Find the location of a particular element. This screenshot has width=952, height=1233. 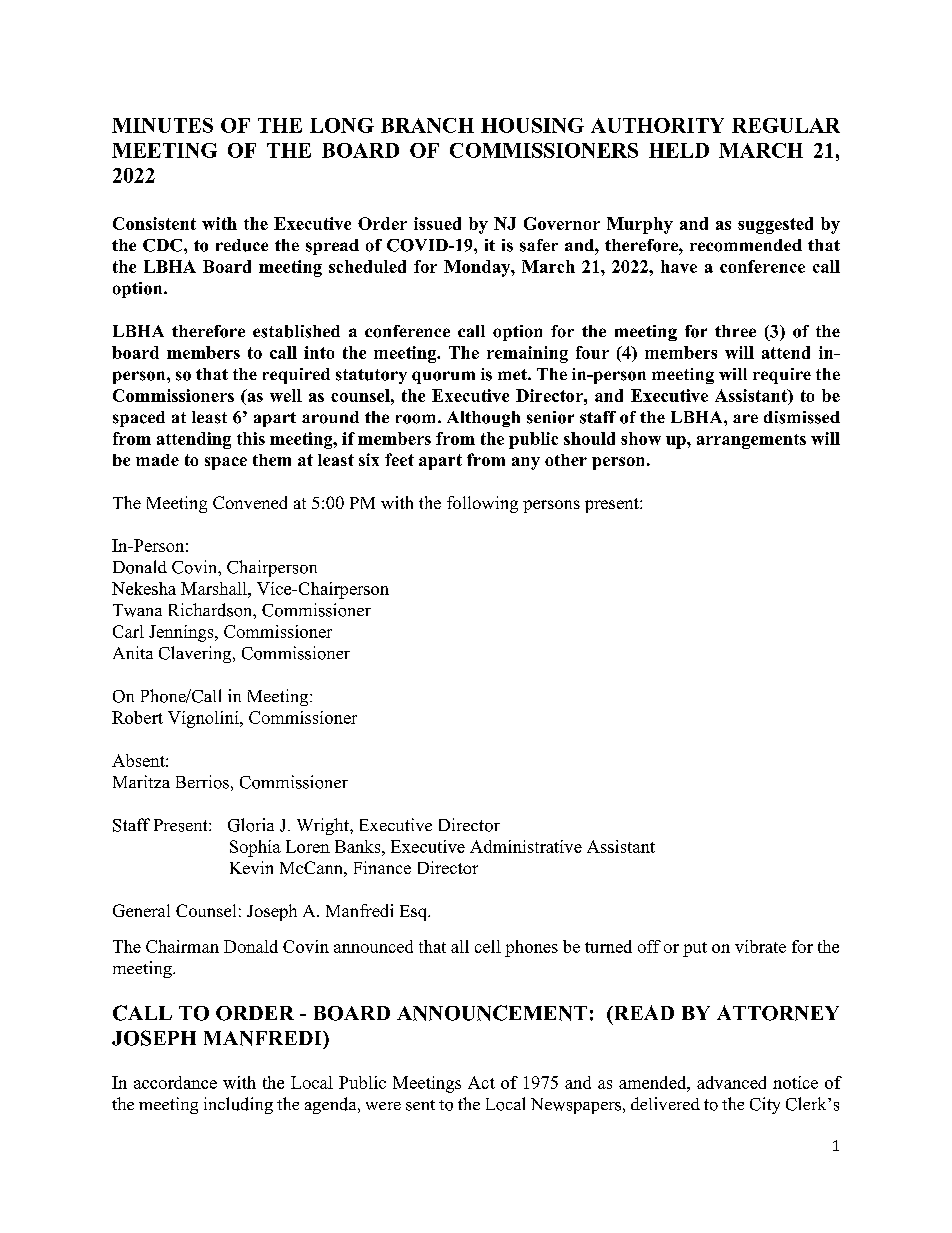

accordance is located at coordinates (175, 1082).
